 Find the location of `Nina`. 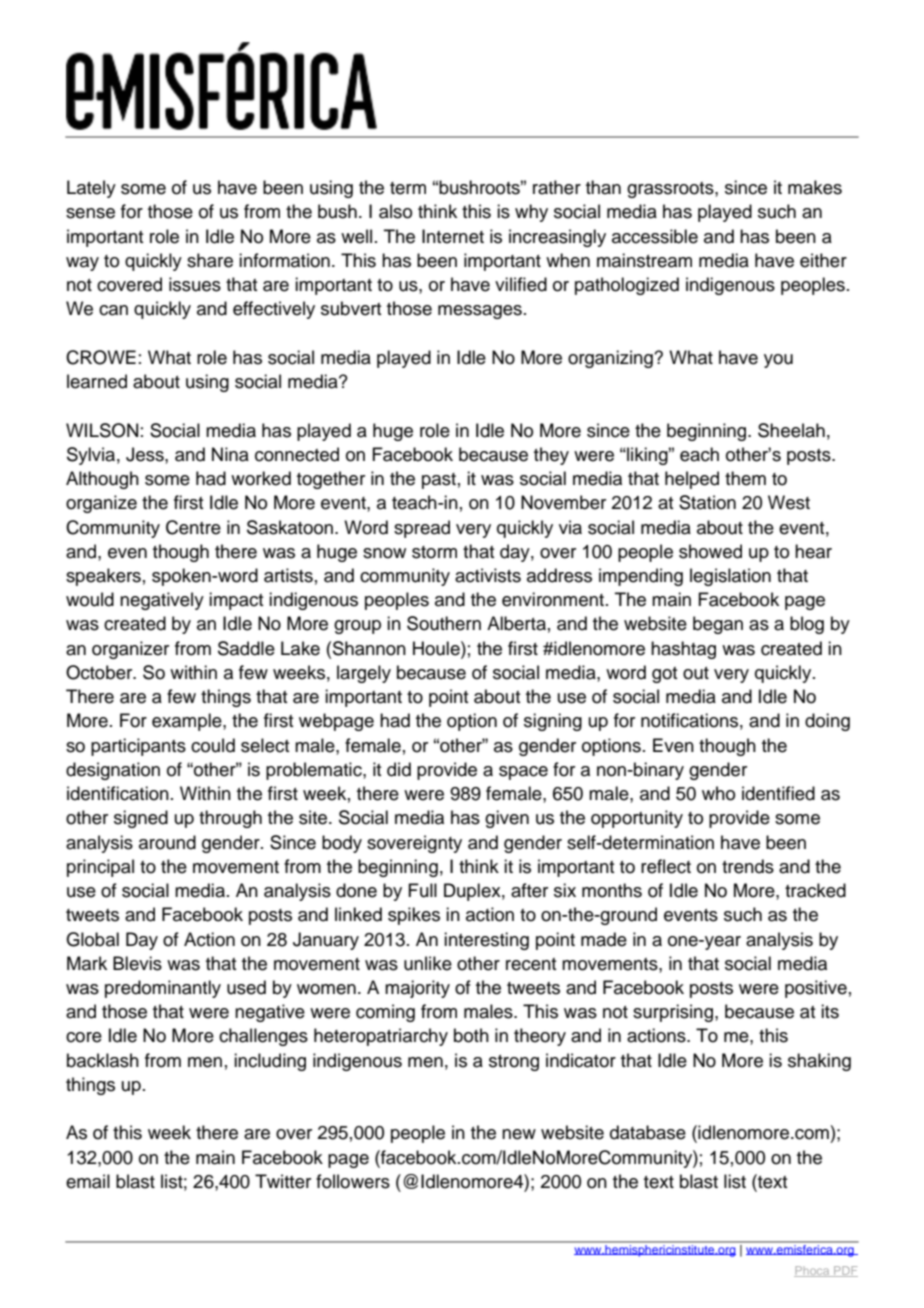

Nina is located at coordinates (230, 454).
